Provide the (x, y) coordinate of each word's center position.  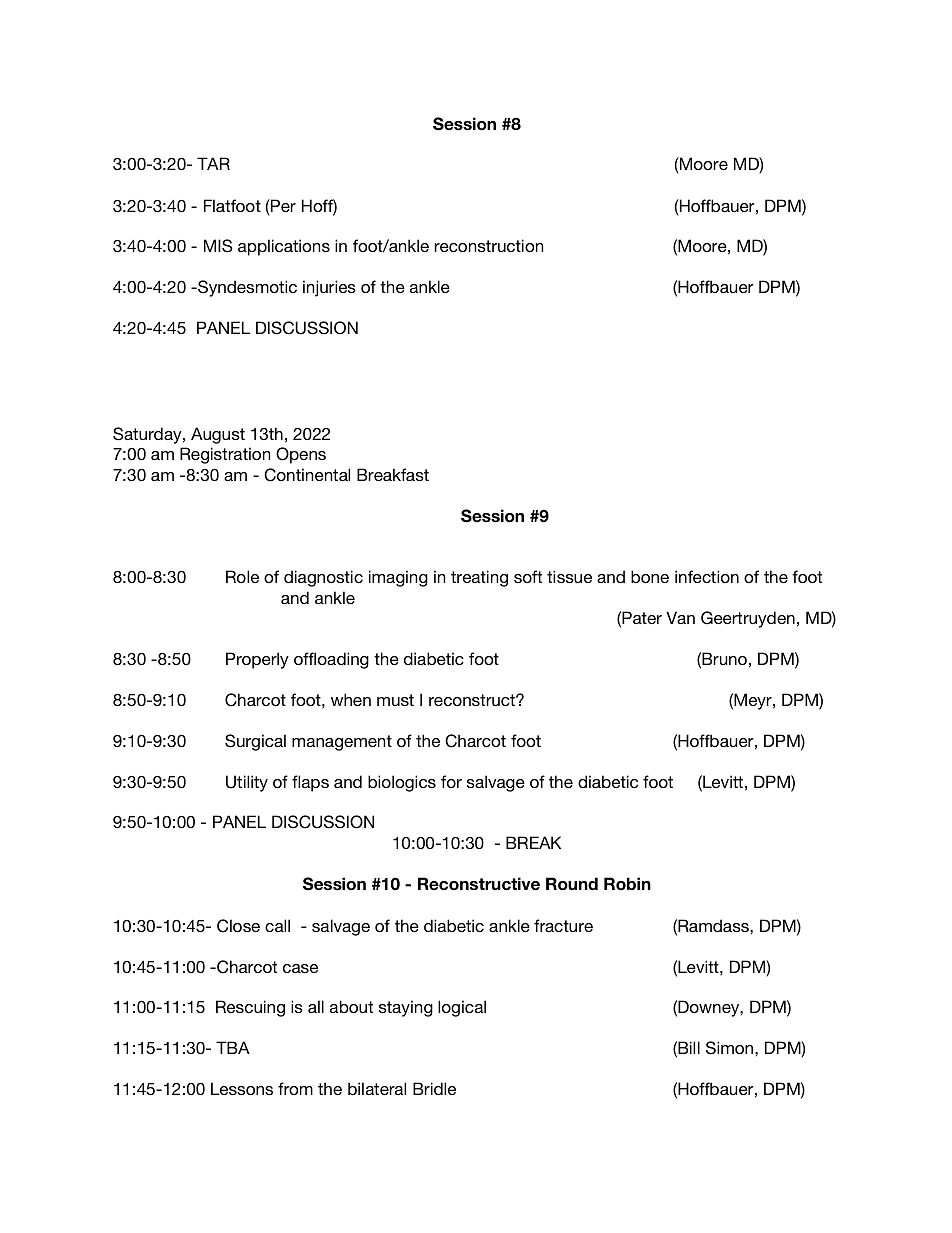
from (295, 1088)
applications (284, 247)
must (395, 700)
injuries (329, 288)
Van (680, 617)
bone (650, 576)
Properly (257, 660)
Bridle (434, 1088)
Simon (731, 1048)
